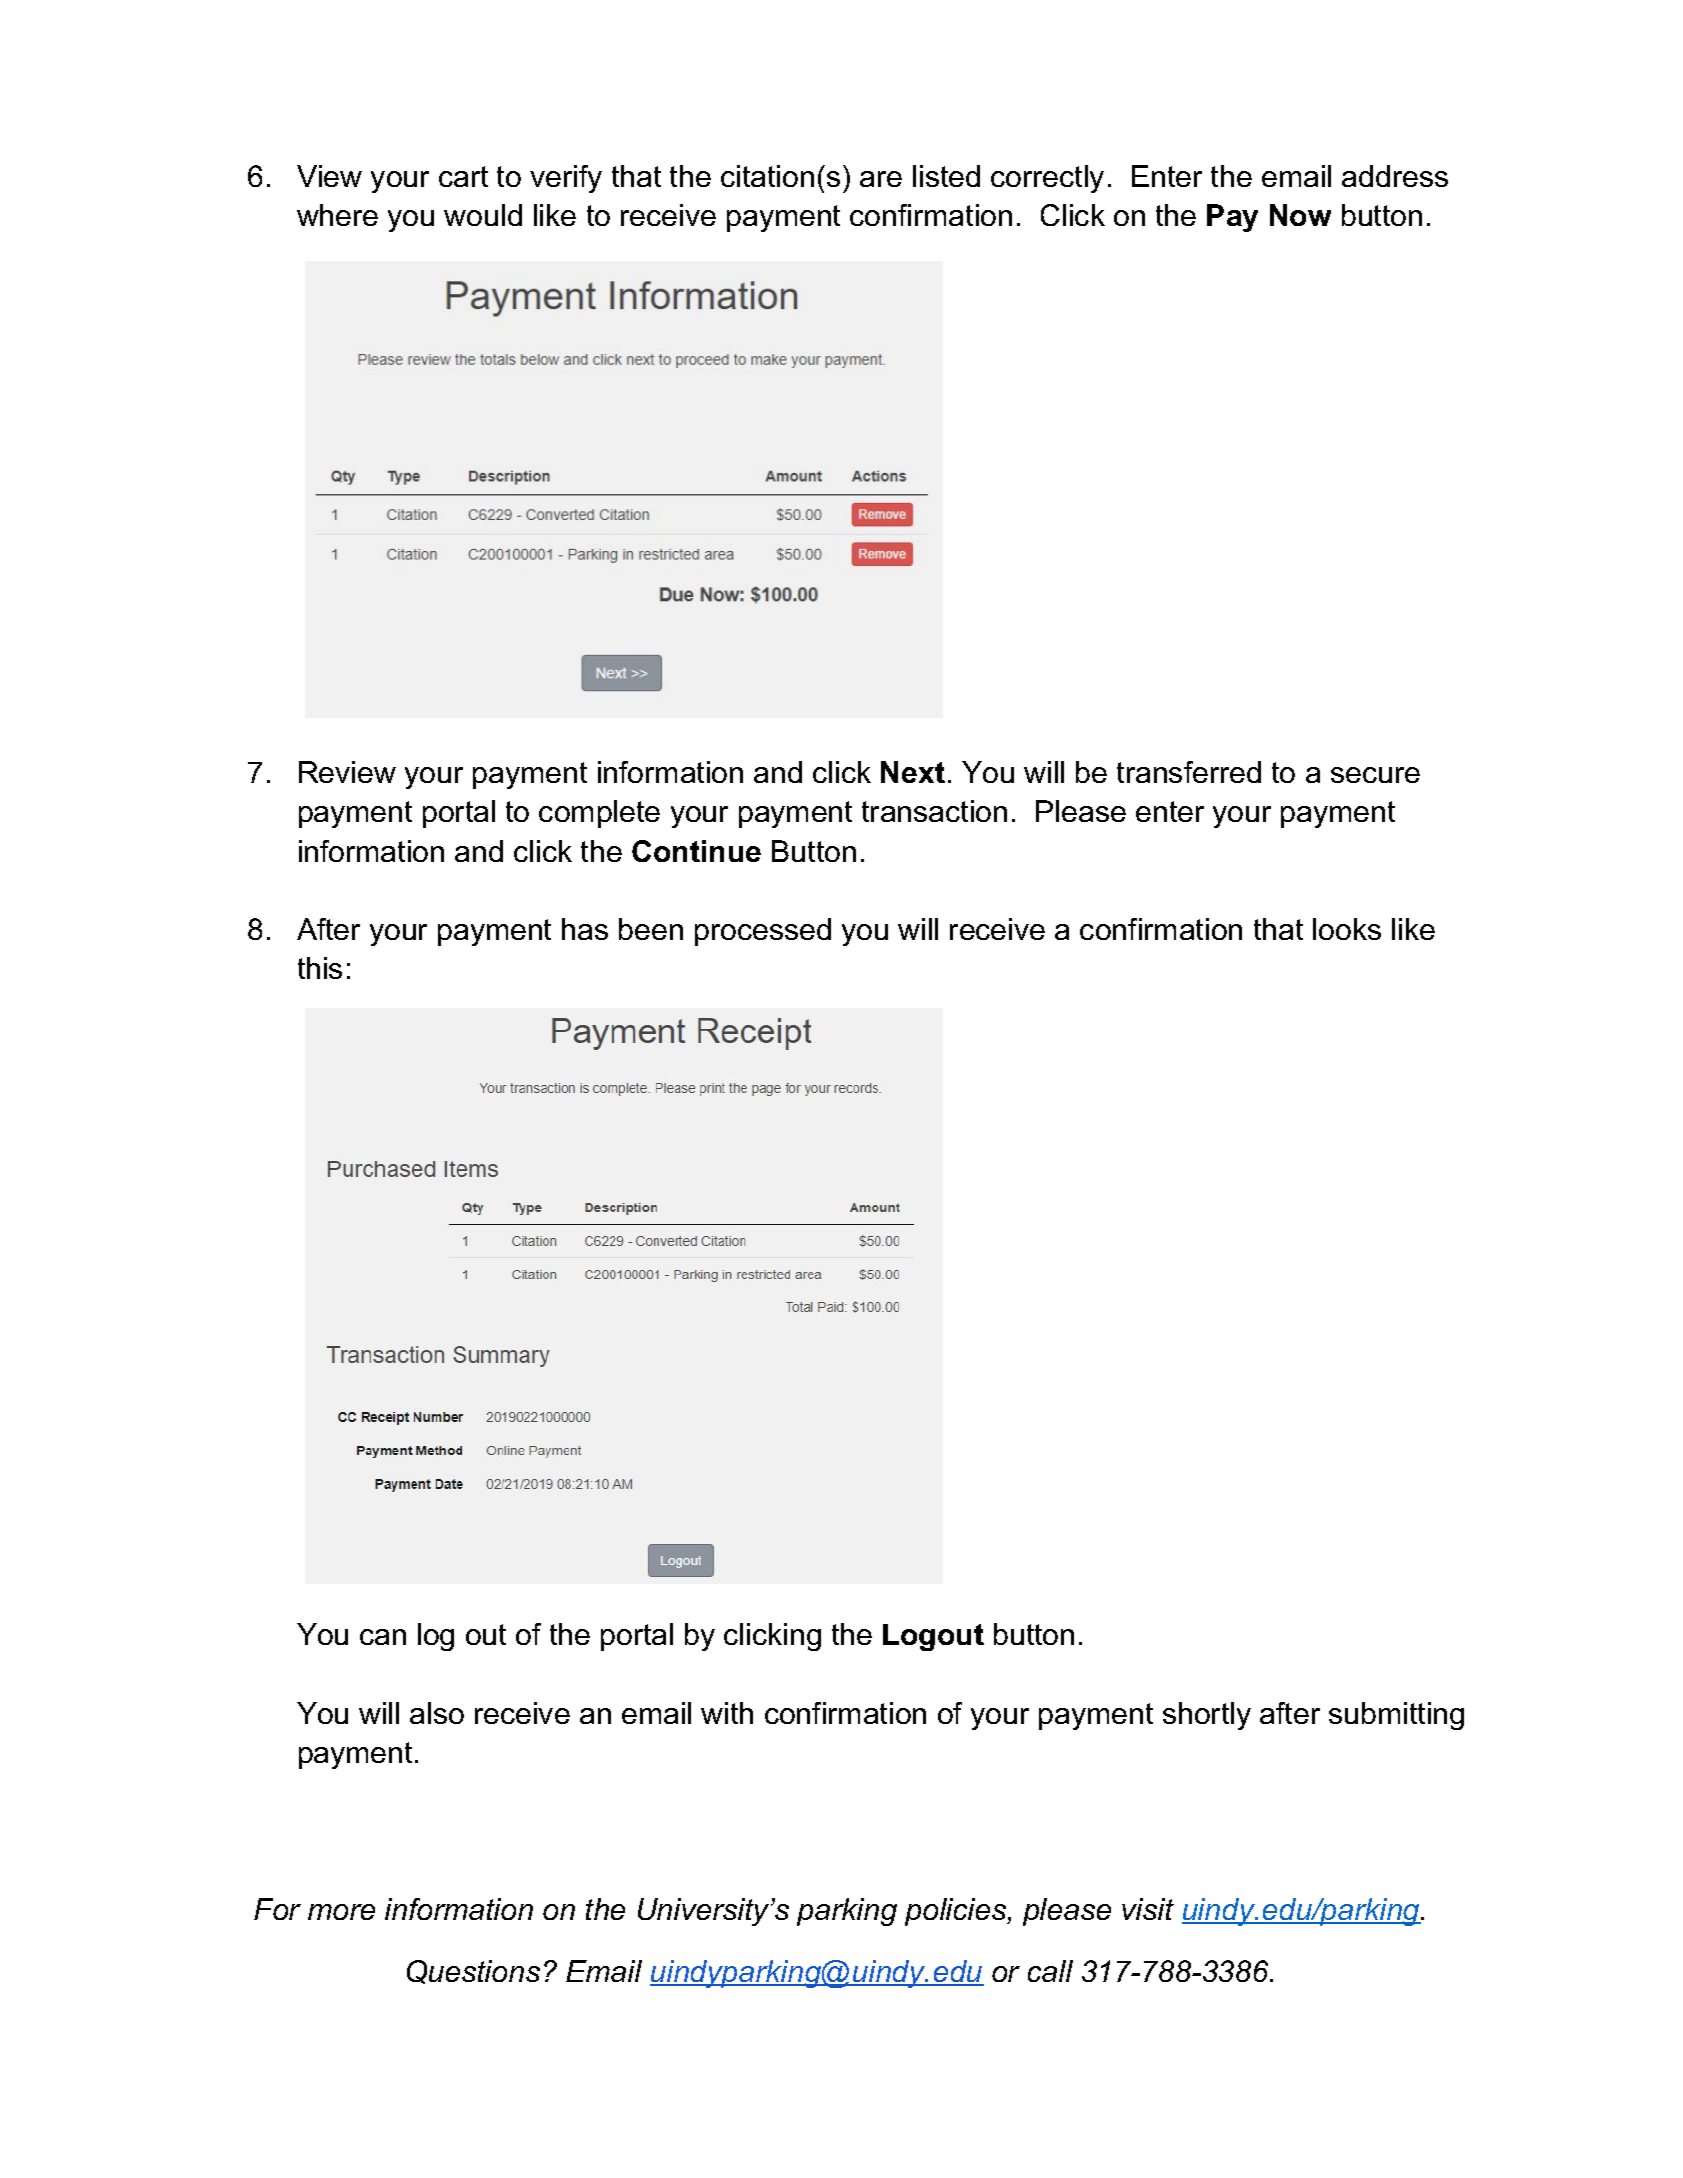 The image size is (1683, 2178). What do you see at coordinates (881, 179) in the page?
I see `are` at bounding box center [881, 179].
